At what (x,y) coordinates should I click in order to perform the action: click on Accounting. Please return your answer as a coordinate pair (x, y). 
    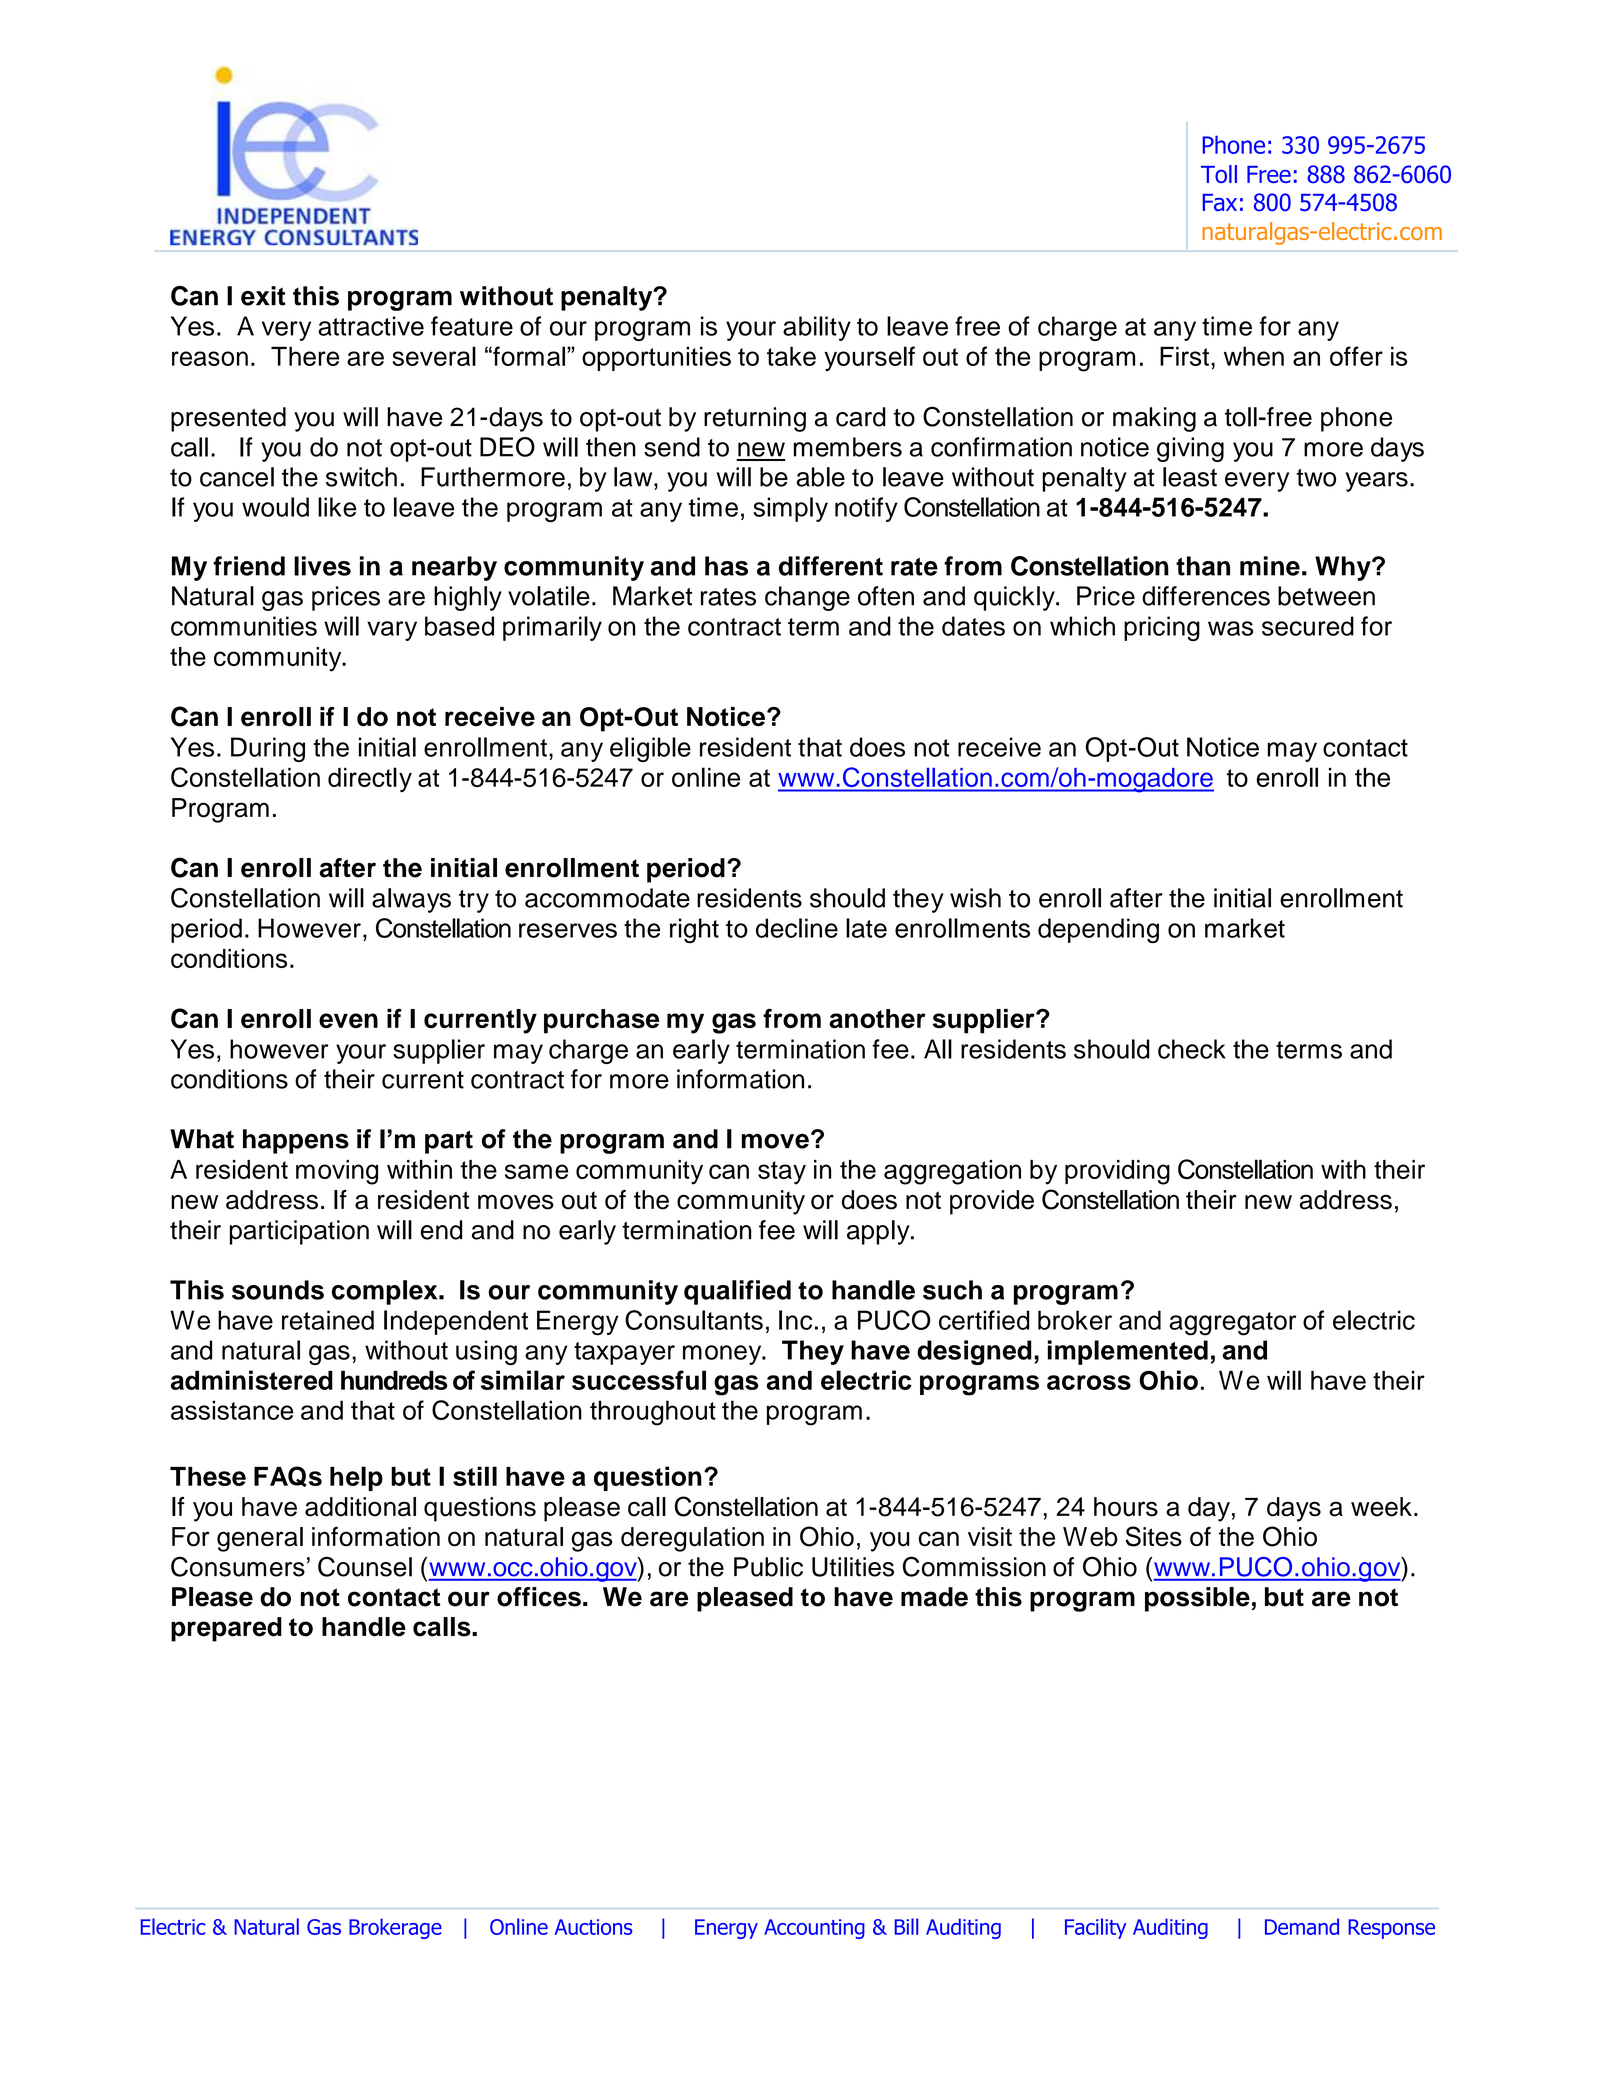
    Looking at the image, I should click on (814, 1929).
